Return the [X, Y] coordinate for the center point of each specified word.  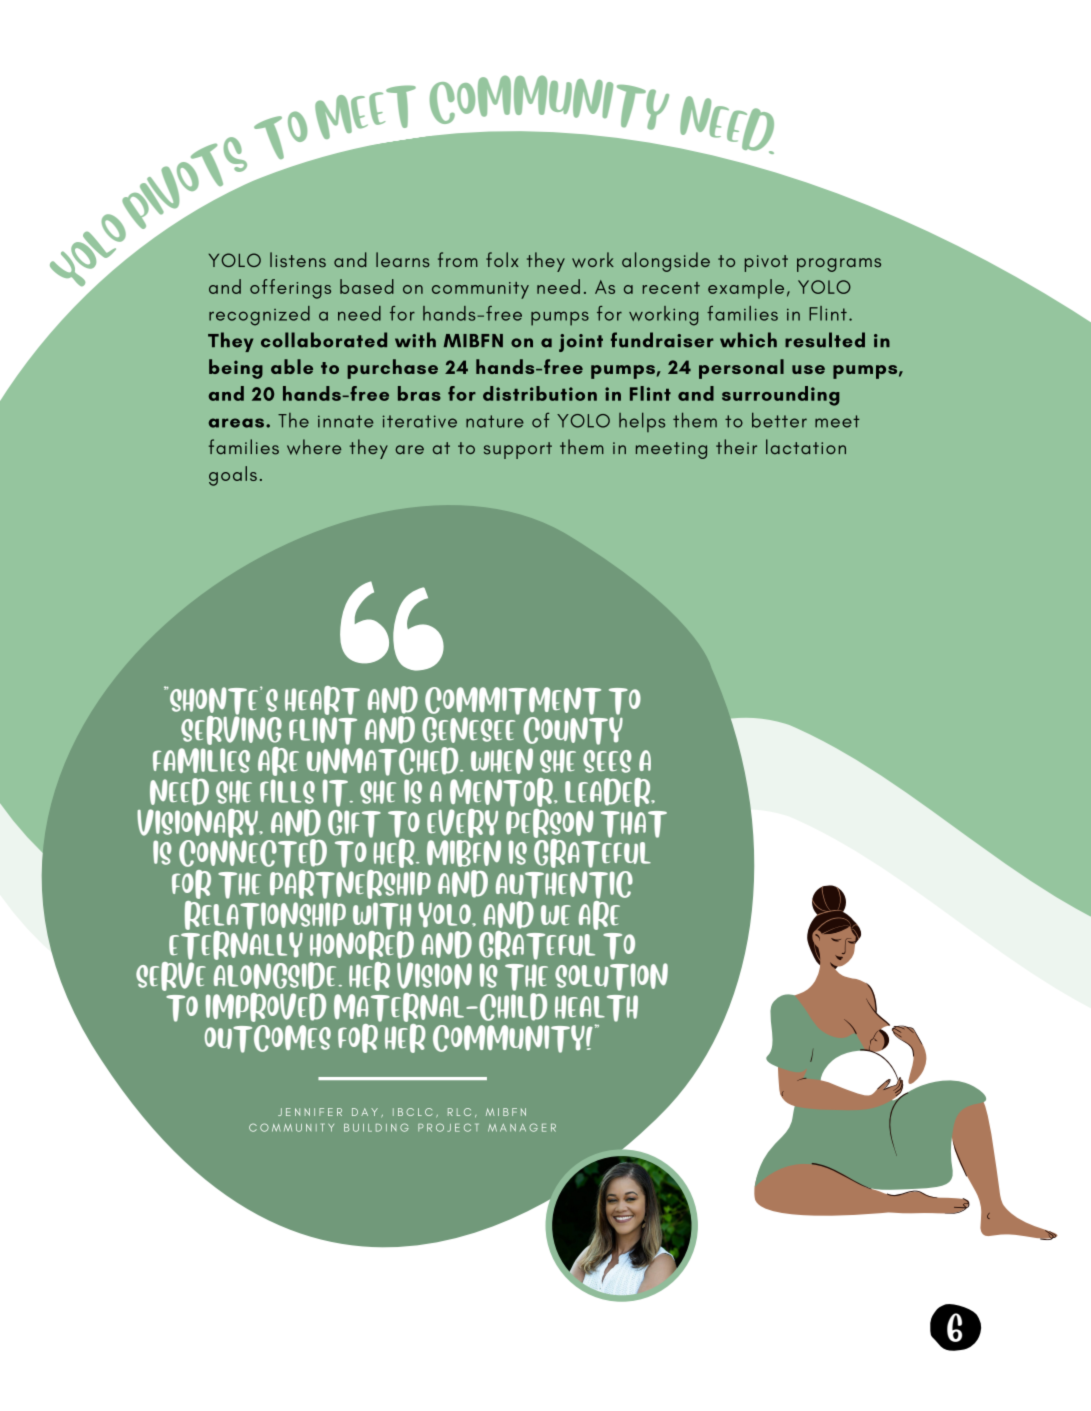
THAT [634, 824]
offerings [290, 289]
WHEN [502, 761]
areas [236, 423]
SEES [607, 761]
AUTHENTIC [564, 885]
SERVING [231, 730]
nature [495, 421]
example [746, 289]
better [779, 420]
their [736, 446]
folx [502, 259]
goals [233, 476]
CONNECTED [253, 852]
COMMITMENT [513, 701]
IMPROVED [266, 1007]
